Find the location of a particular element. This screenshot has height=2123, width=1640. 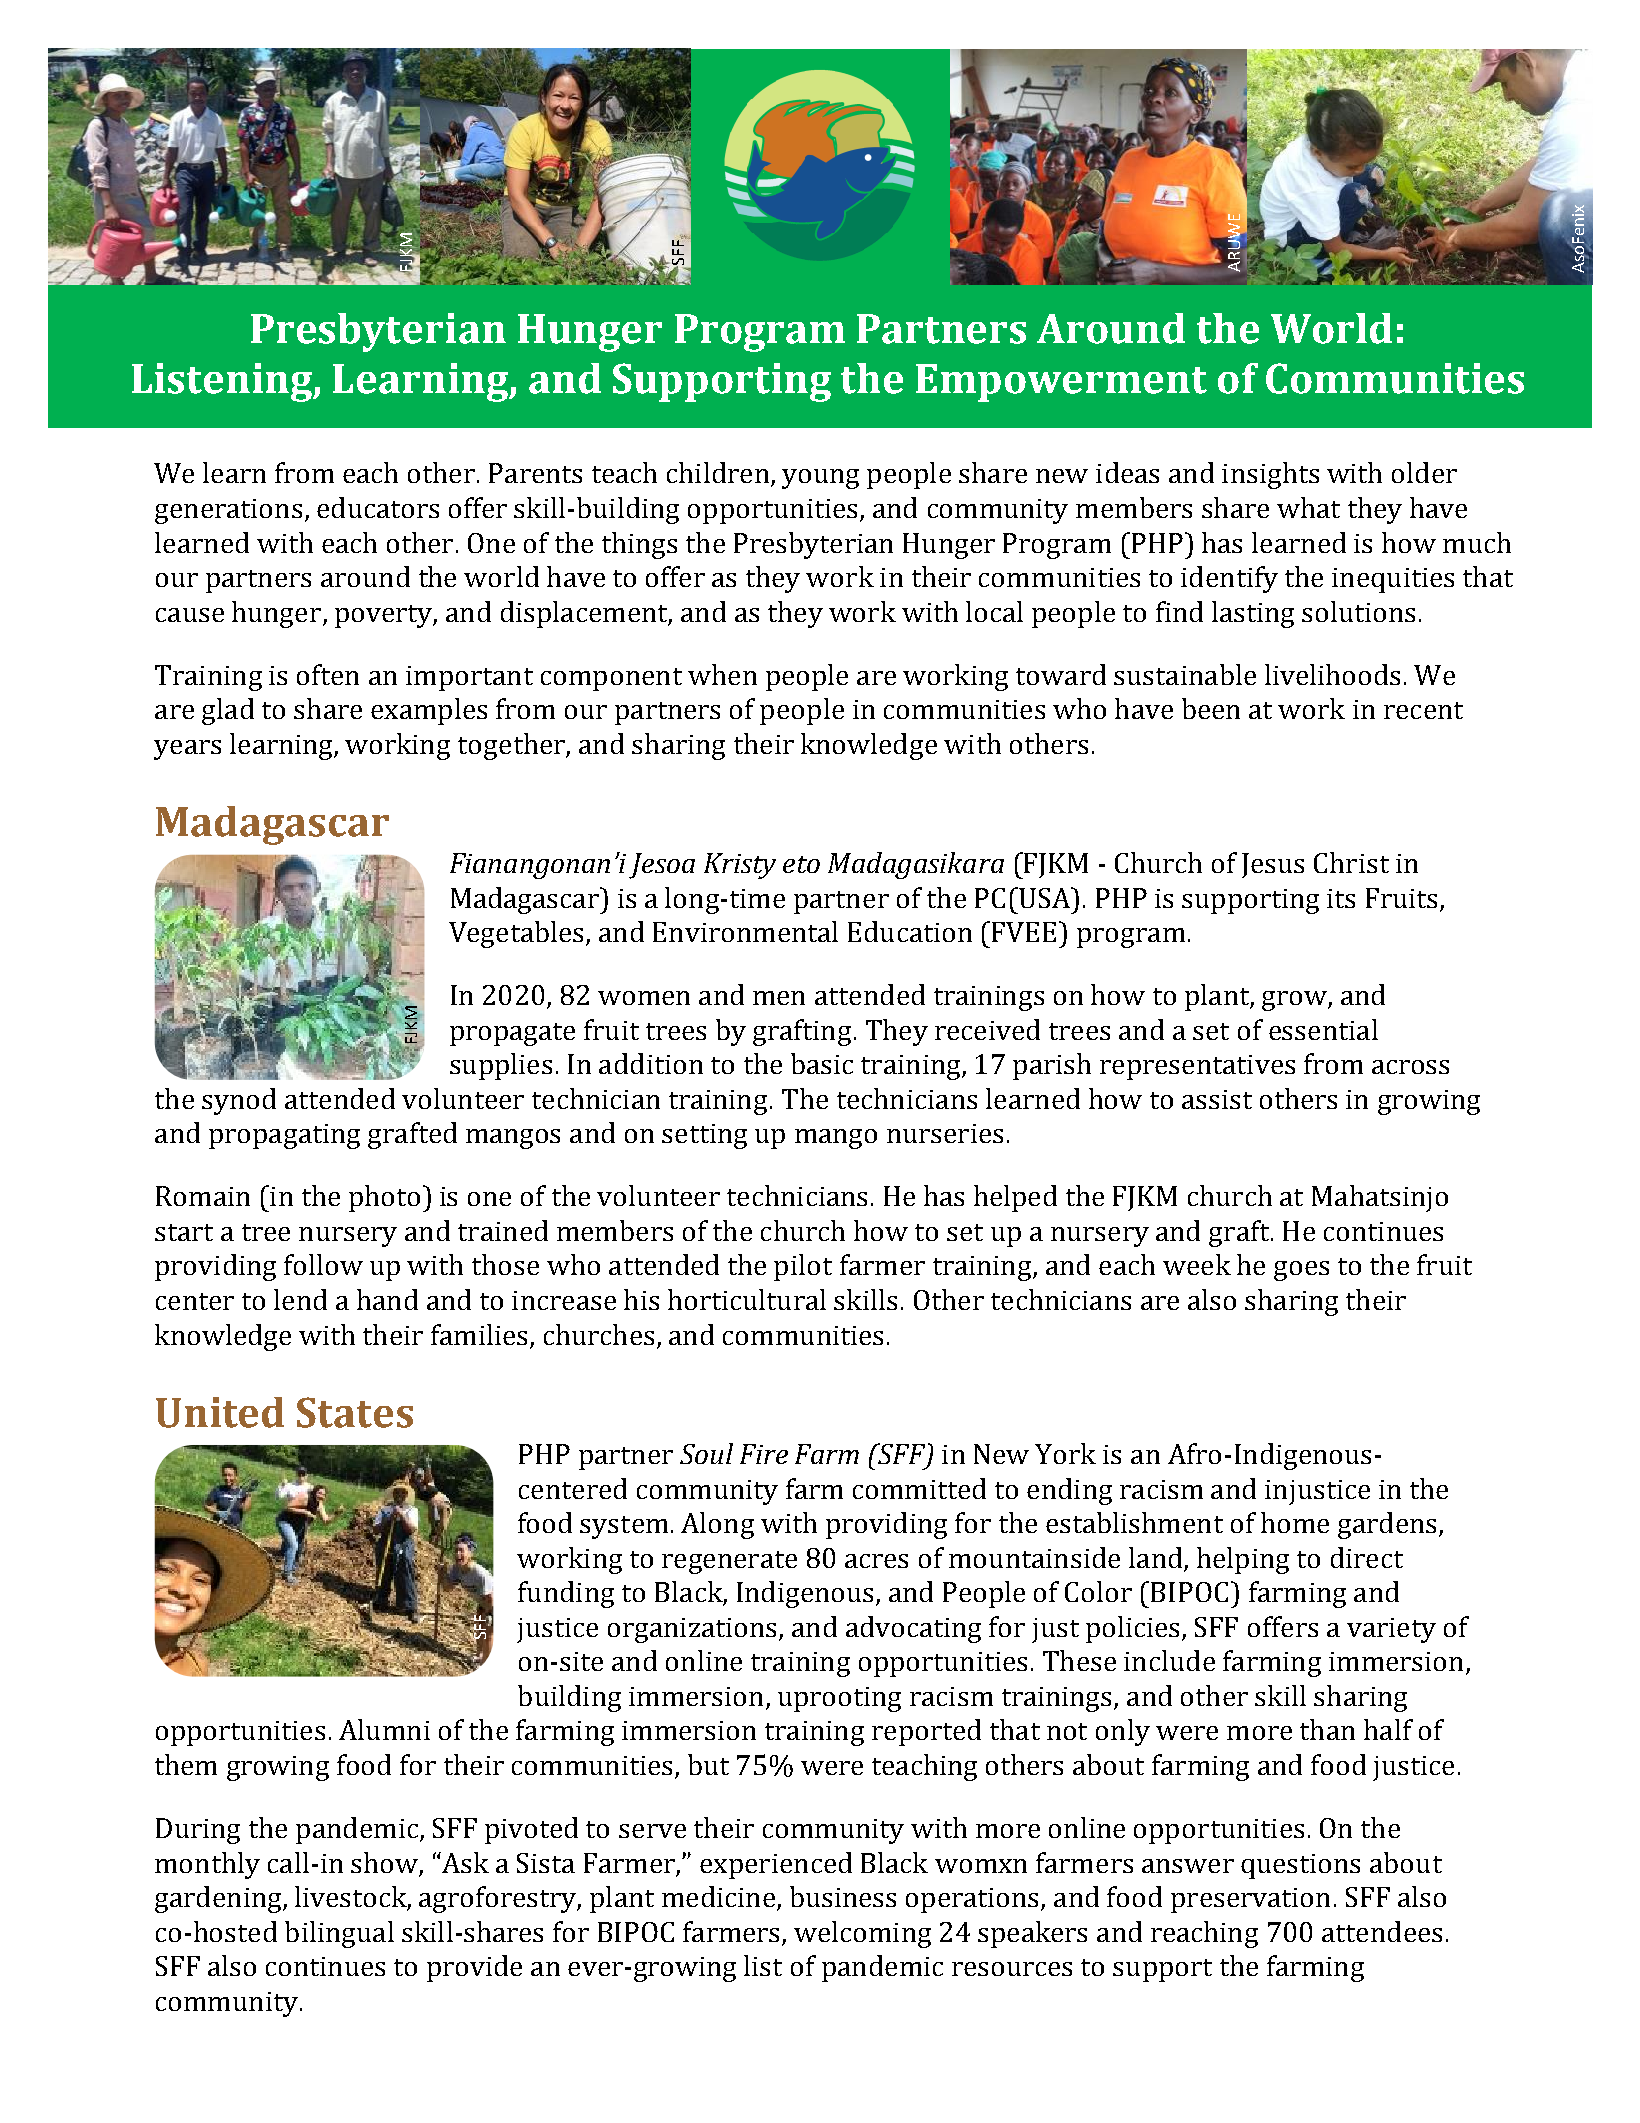

young is located at coordinates (820, 479).
